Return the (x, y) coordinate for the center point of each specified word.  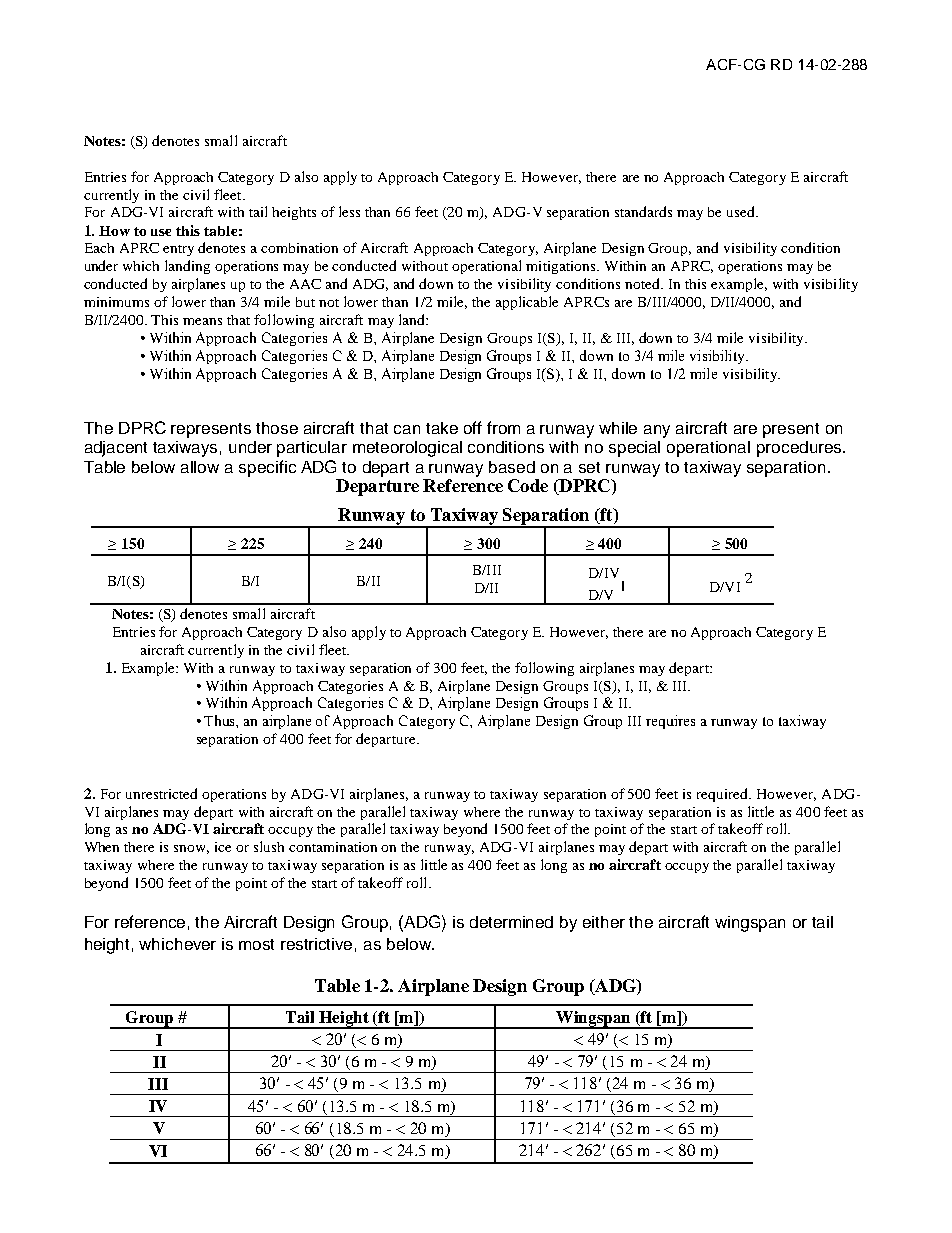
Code (528, 485)
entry (178, 250)
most (256, 944)
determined (511, 922)
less (349, 211)
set (589, 467)
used (742, 211)
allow (200, 467)
